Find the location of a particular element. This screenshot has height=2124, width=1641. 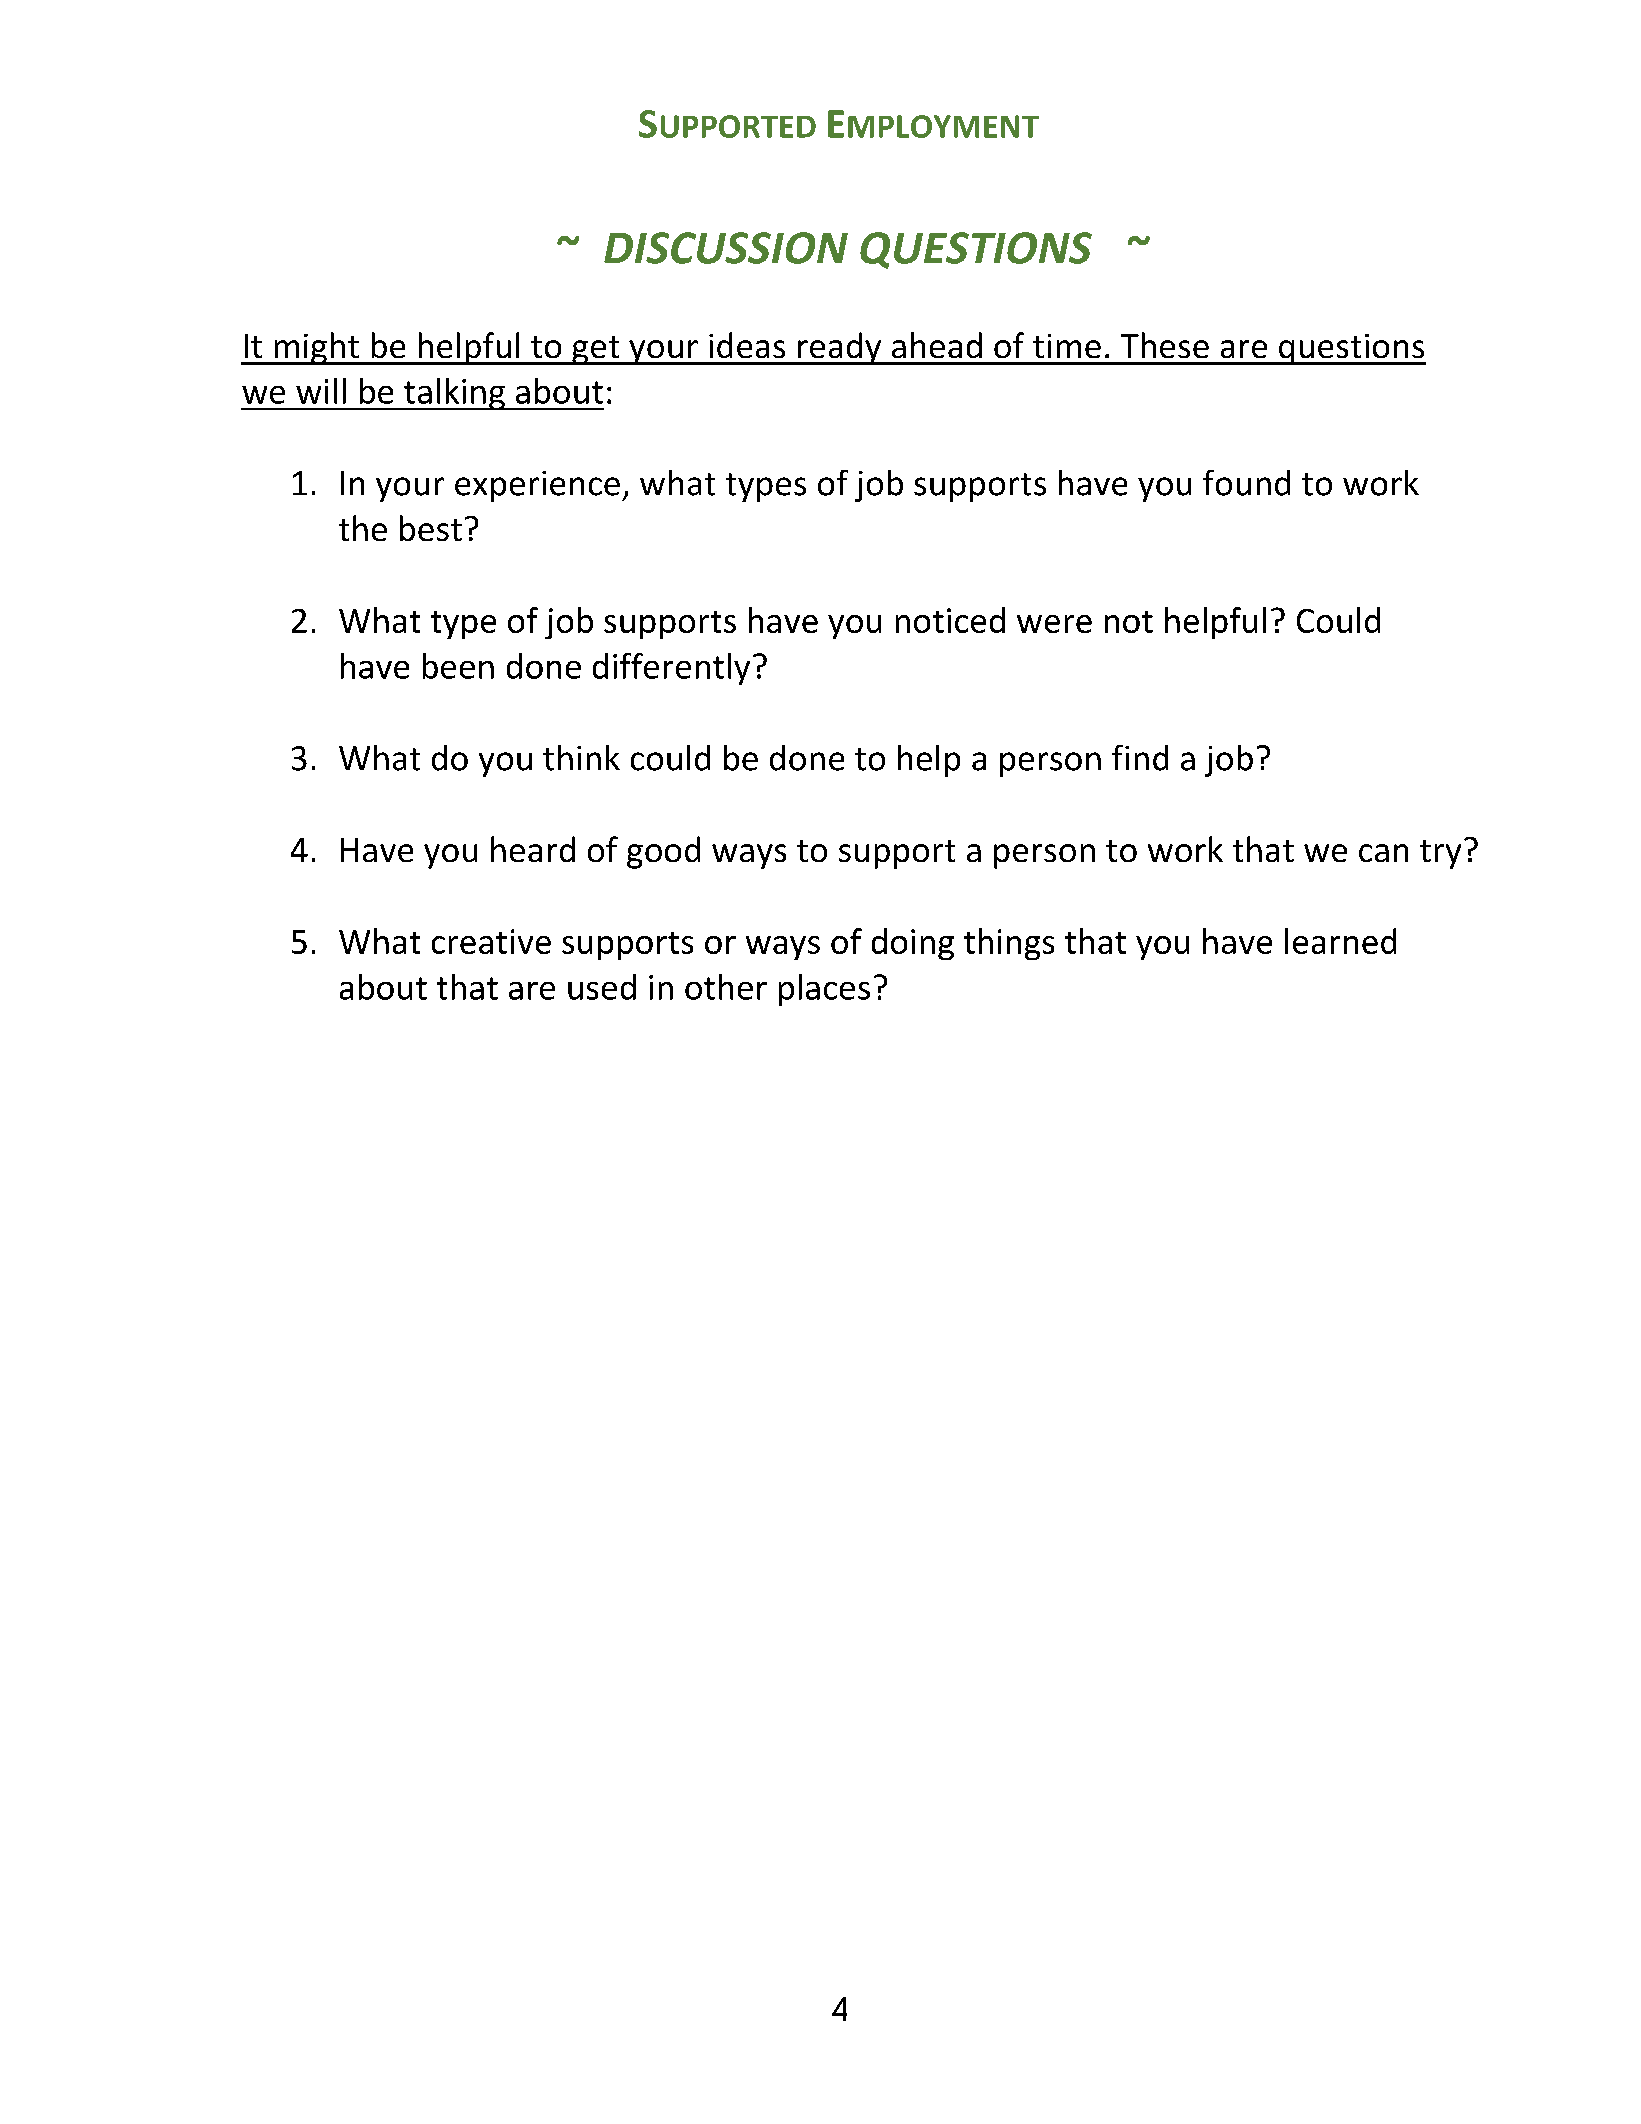

think is located at coordinates (581, 758).
